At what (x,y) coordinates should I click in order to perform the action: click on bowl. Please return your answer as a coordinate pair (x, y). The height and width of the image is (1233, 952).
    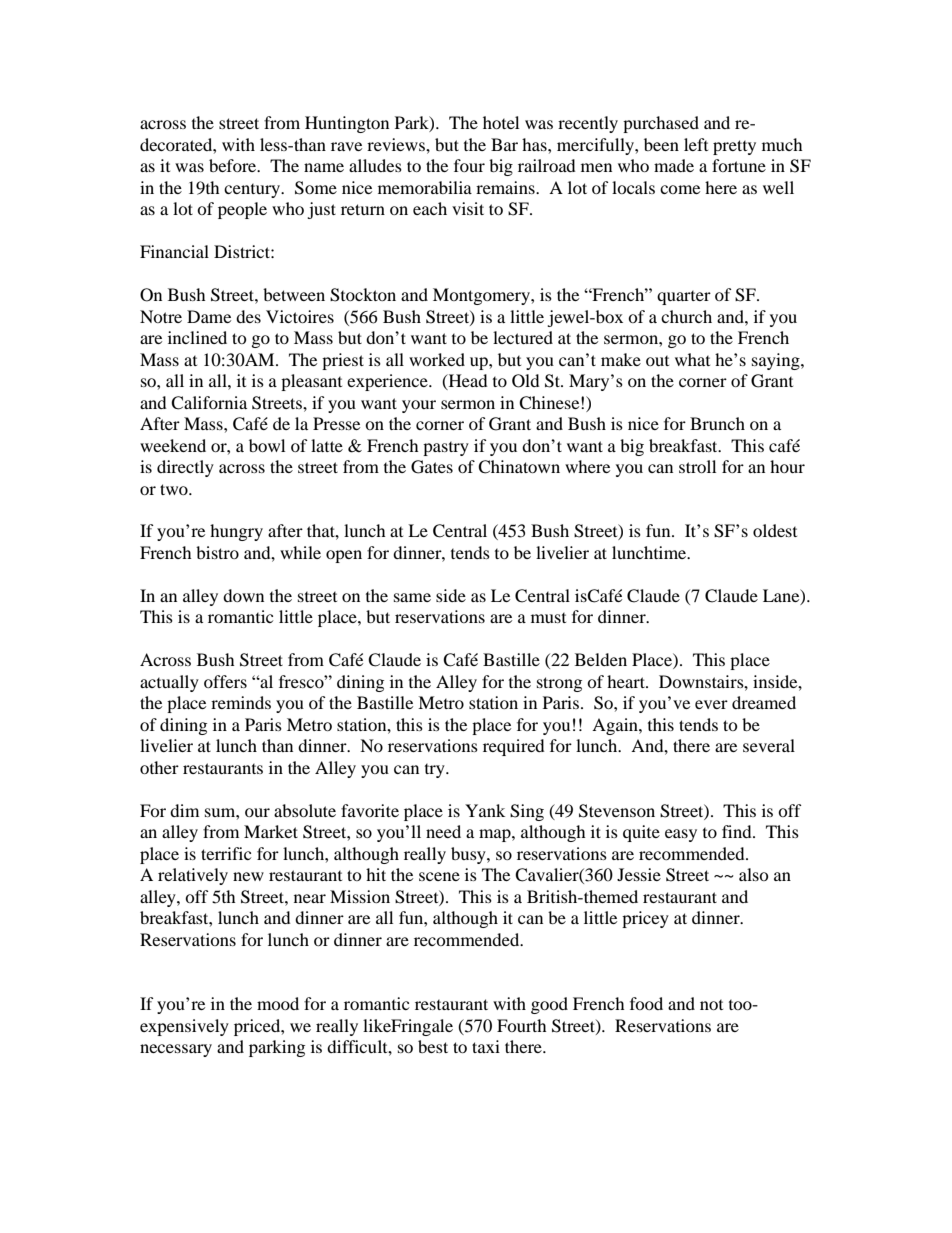
    Looking at the image, I should click on (267, 445).
